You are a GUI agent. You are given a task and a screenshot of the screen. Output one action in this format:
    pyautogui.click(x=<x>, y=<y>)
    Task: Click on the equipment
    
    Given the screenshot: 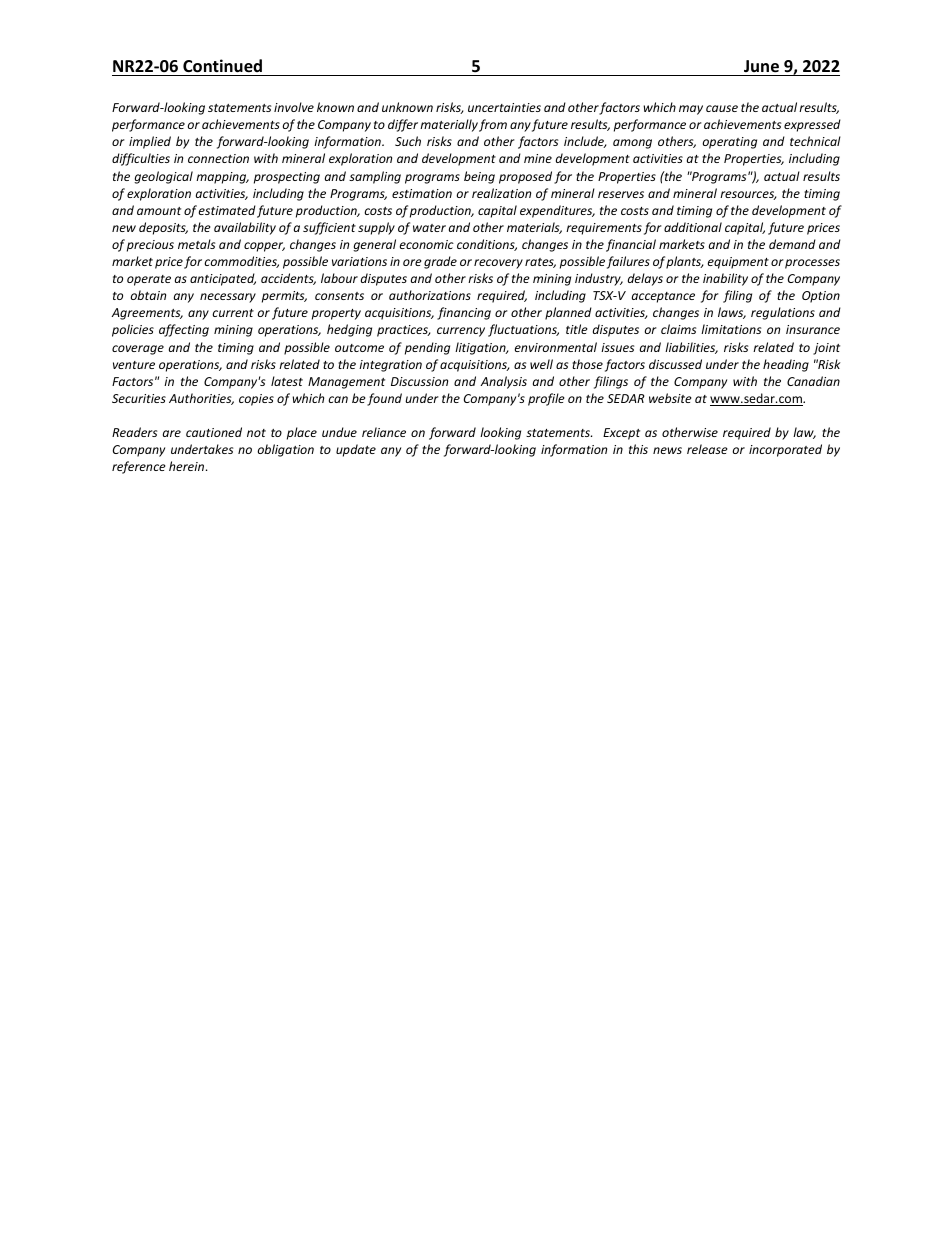 What is the action you would take?
    pyautogui.click(x=738, y=263)
